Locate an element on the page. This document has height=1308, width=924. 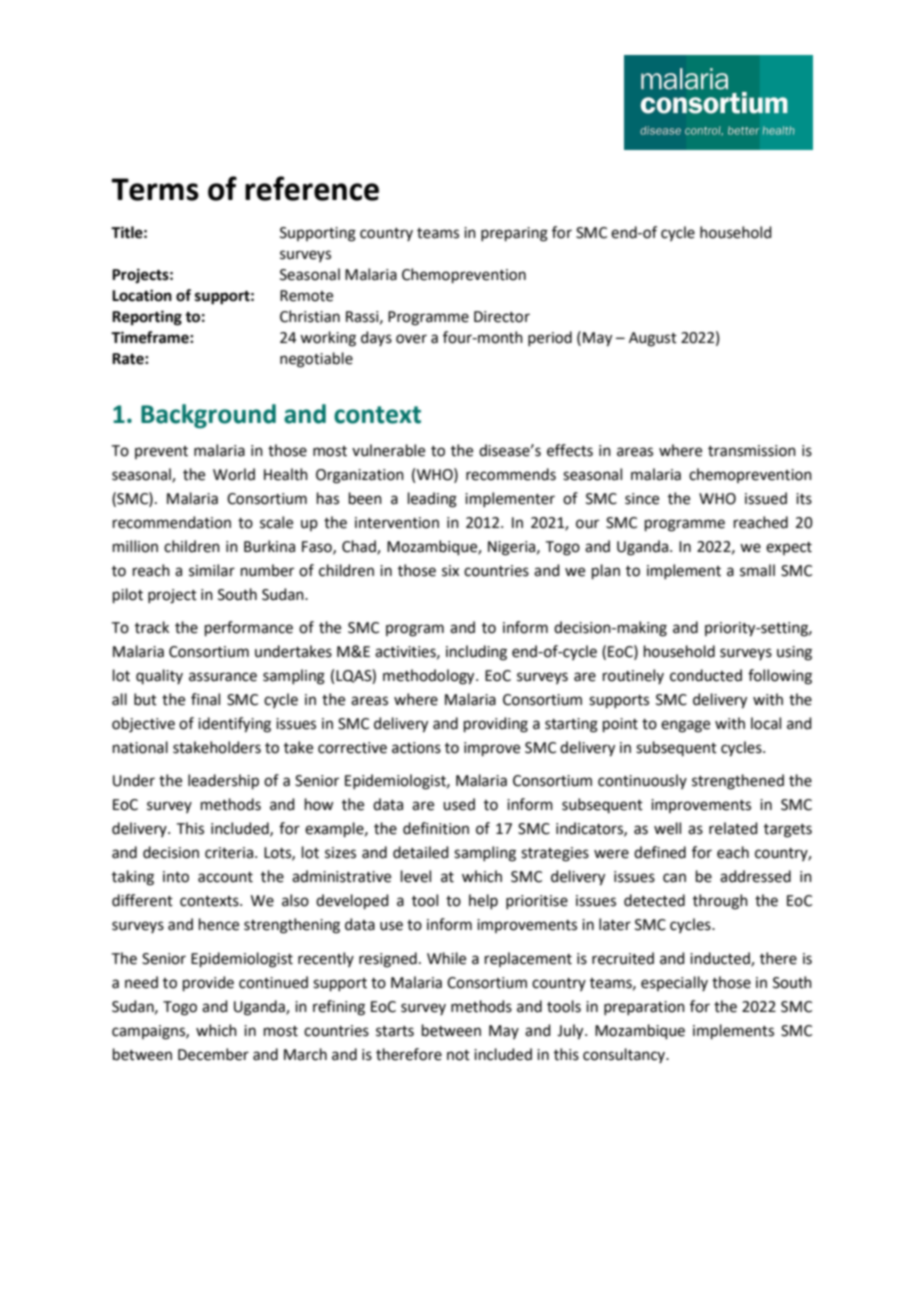
performance is located at coordinates (249, 628).
